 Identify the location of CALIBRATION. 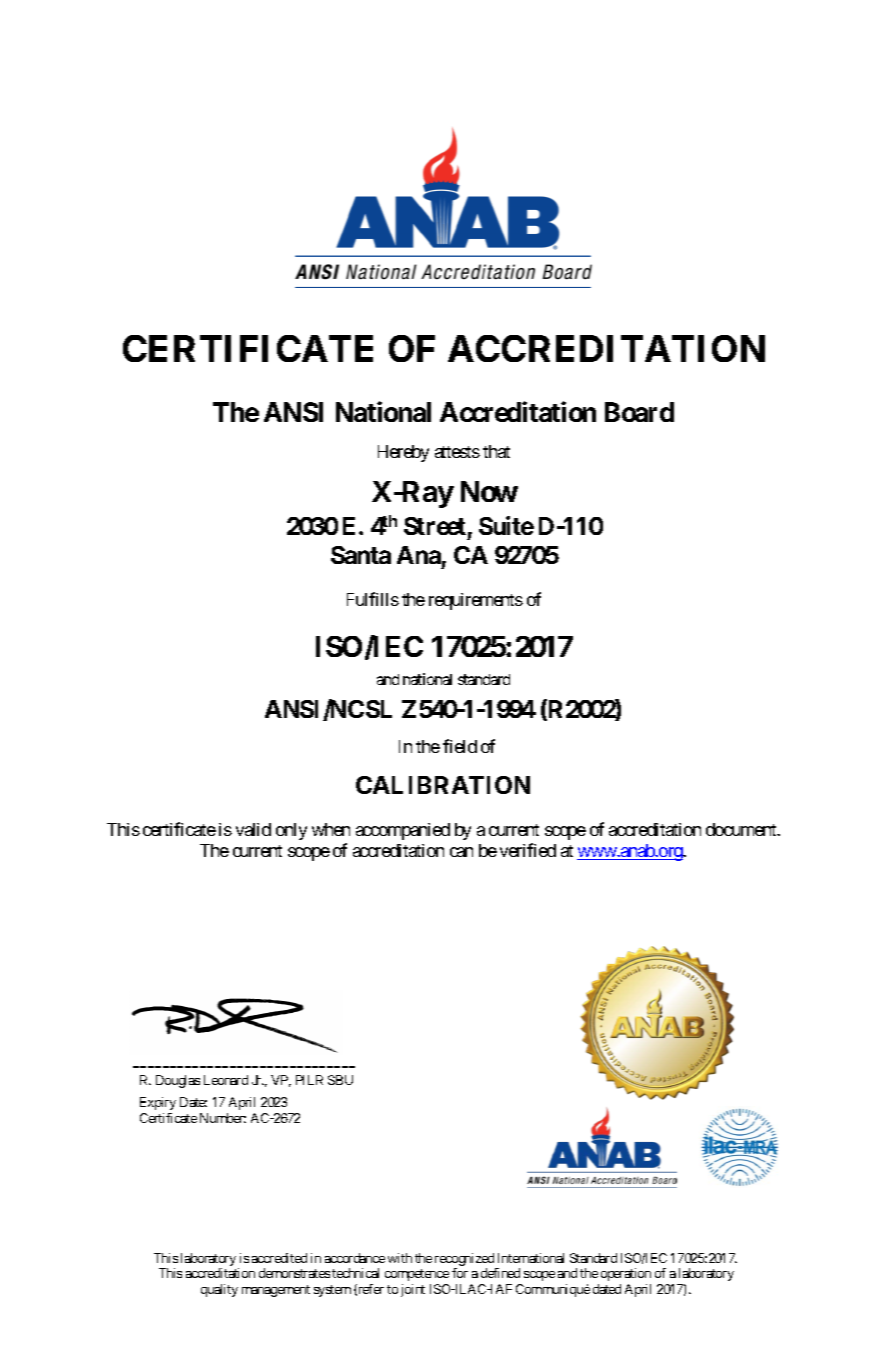
(443, 785).
